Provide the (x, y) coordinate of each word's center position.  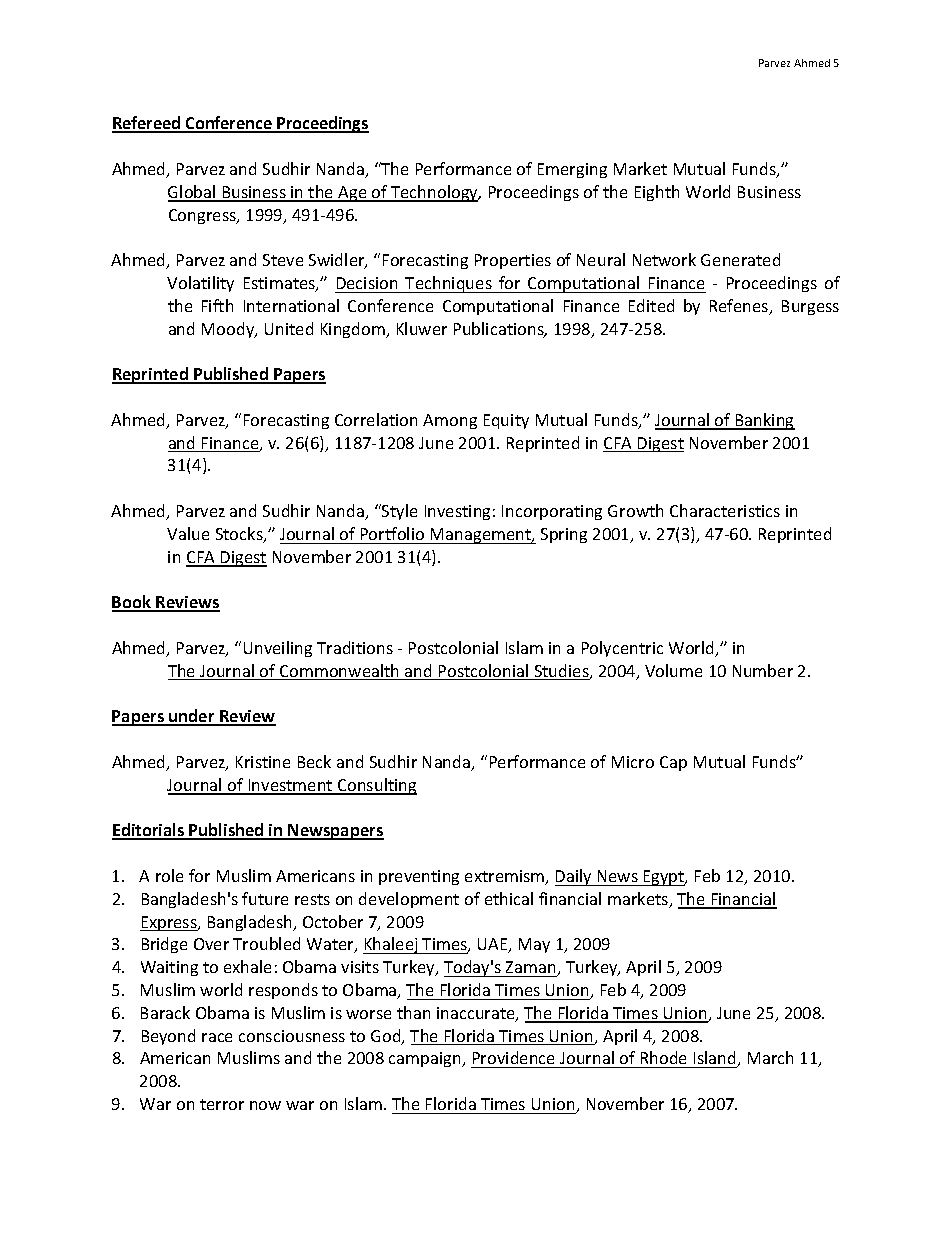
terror (222, 1104)
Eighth (657, 193)
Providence (513, 1057)
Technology (435, 193)
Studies (561, 672)
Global (193, 193)
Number (763, 670)
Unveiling (278, 649)
